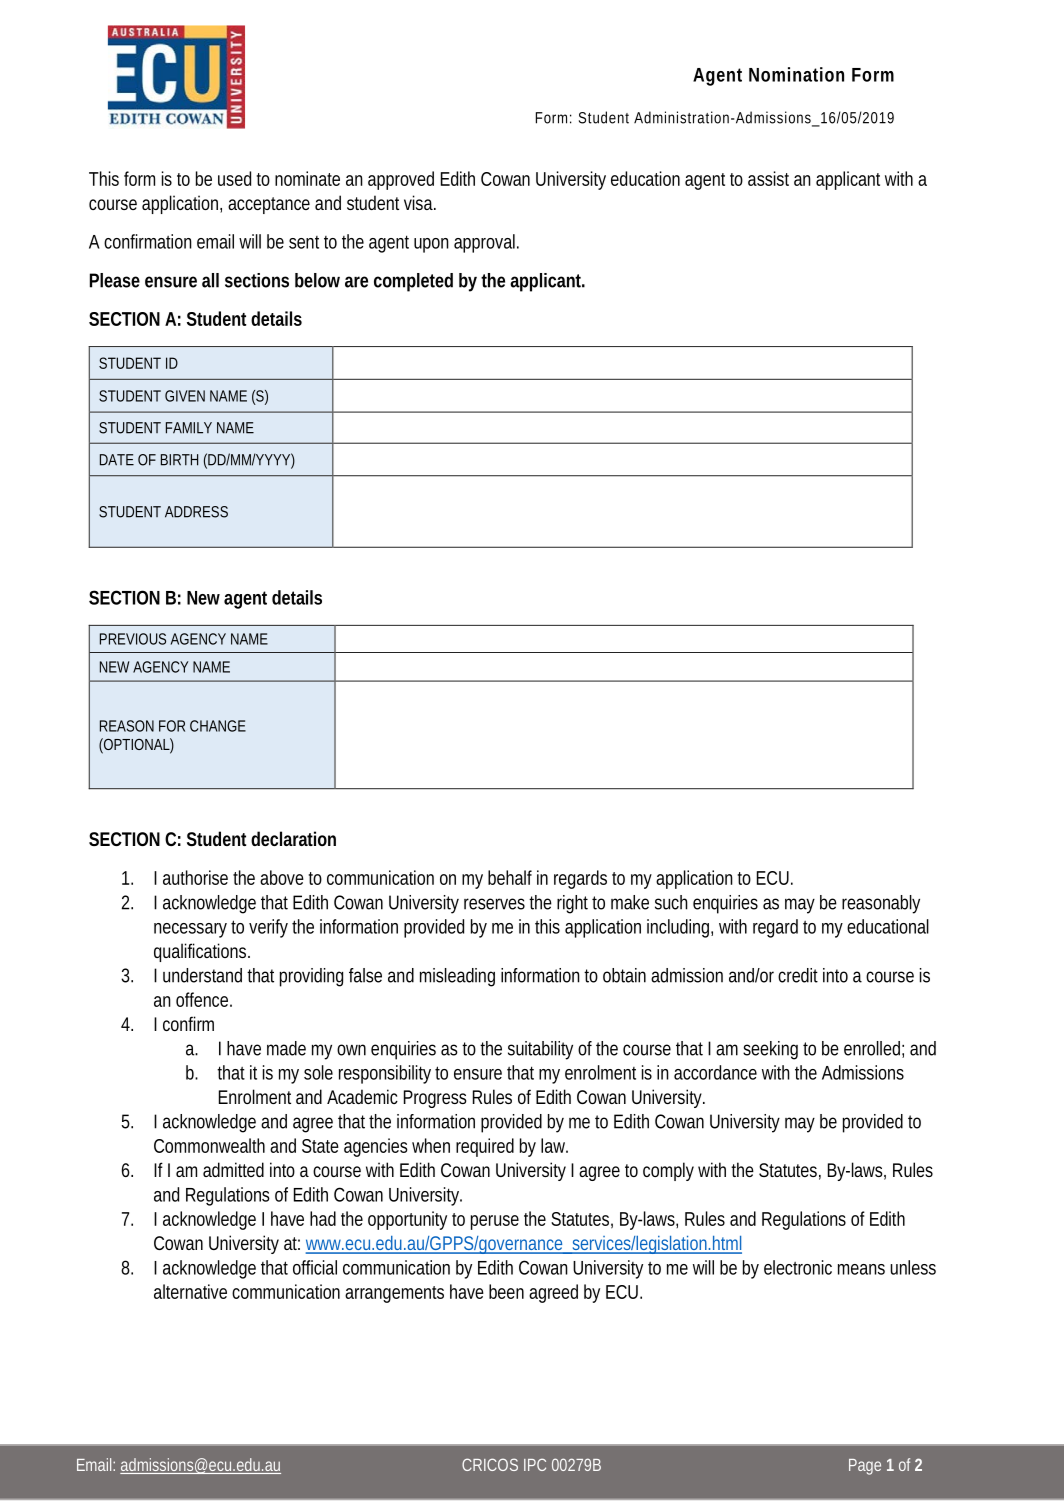 Image resolution: width=1064 pixels, height=1505 pixels. Describe the element at coordinates (535, 1464) in the screenshot. I see `IPC` at that location.
